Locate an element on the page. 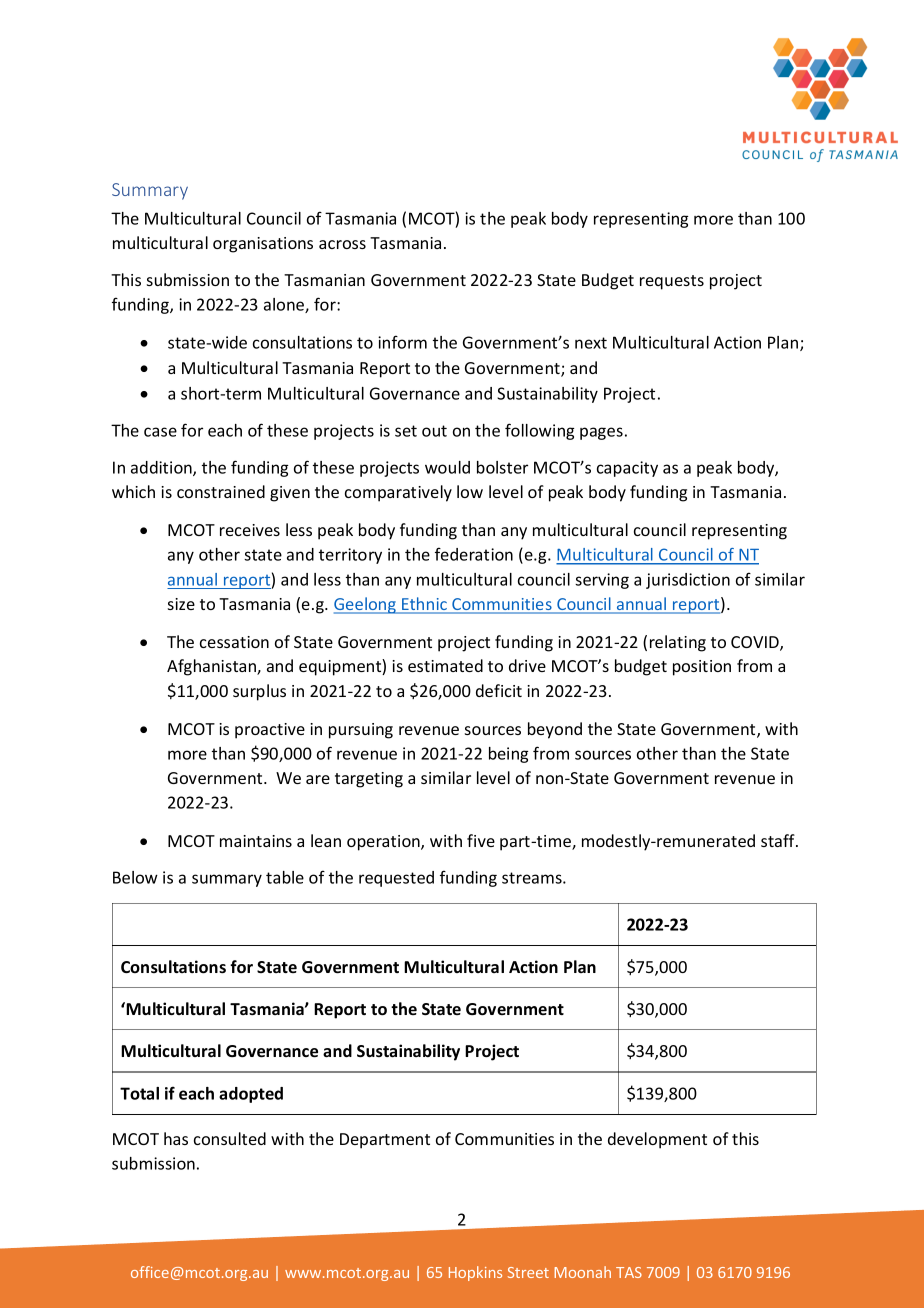 This page has height=1308, width=924. Hopkins is located at coordinates (475, 1273).
